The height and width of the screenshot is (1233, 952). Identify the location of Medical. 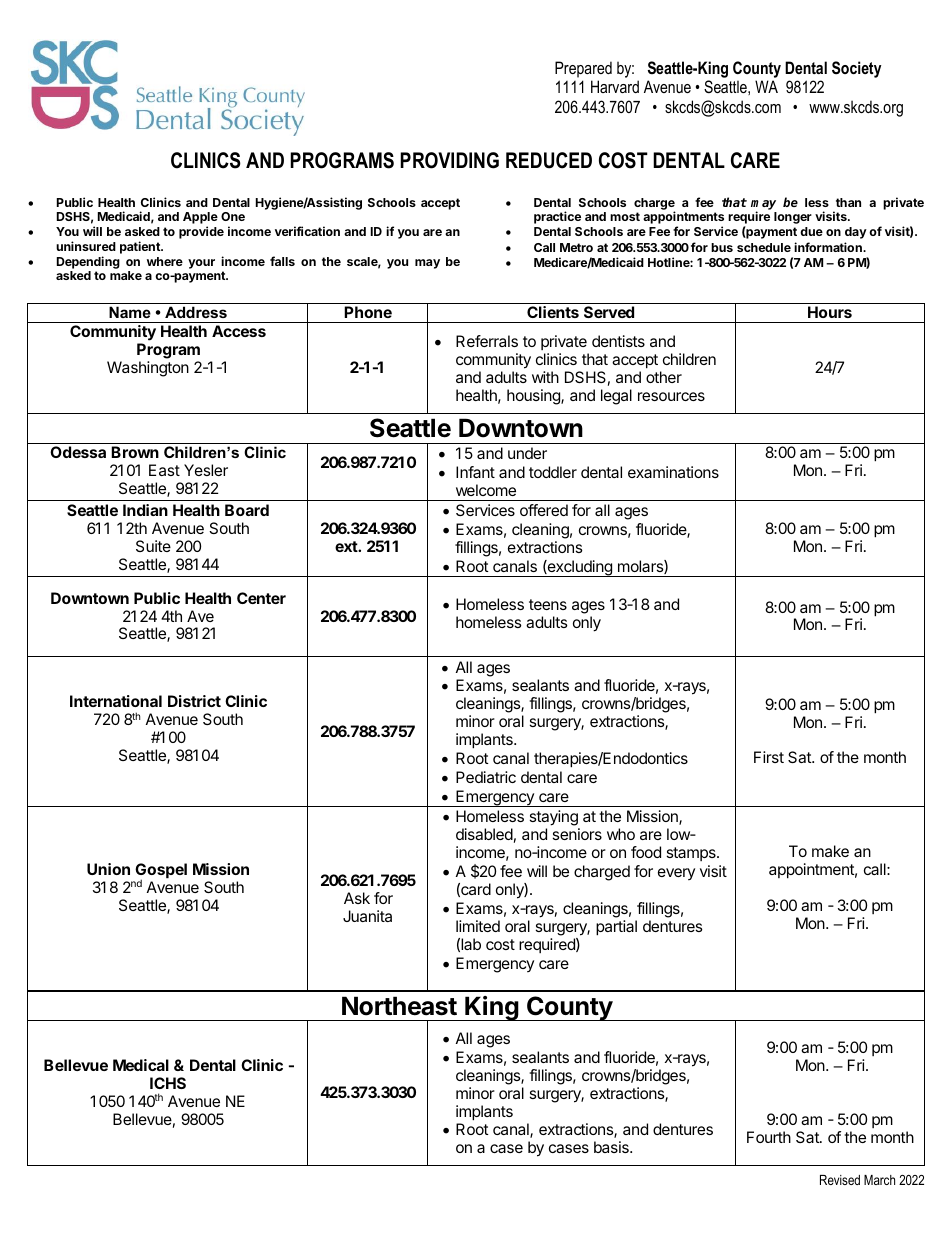
(141, 1065).
